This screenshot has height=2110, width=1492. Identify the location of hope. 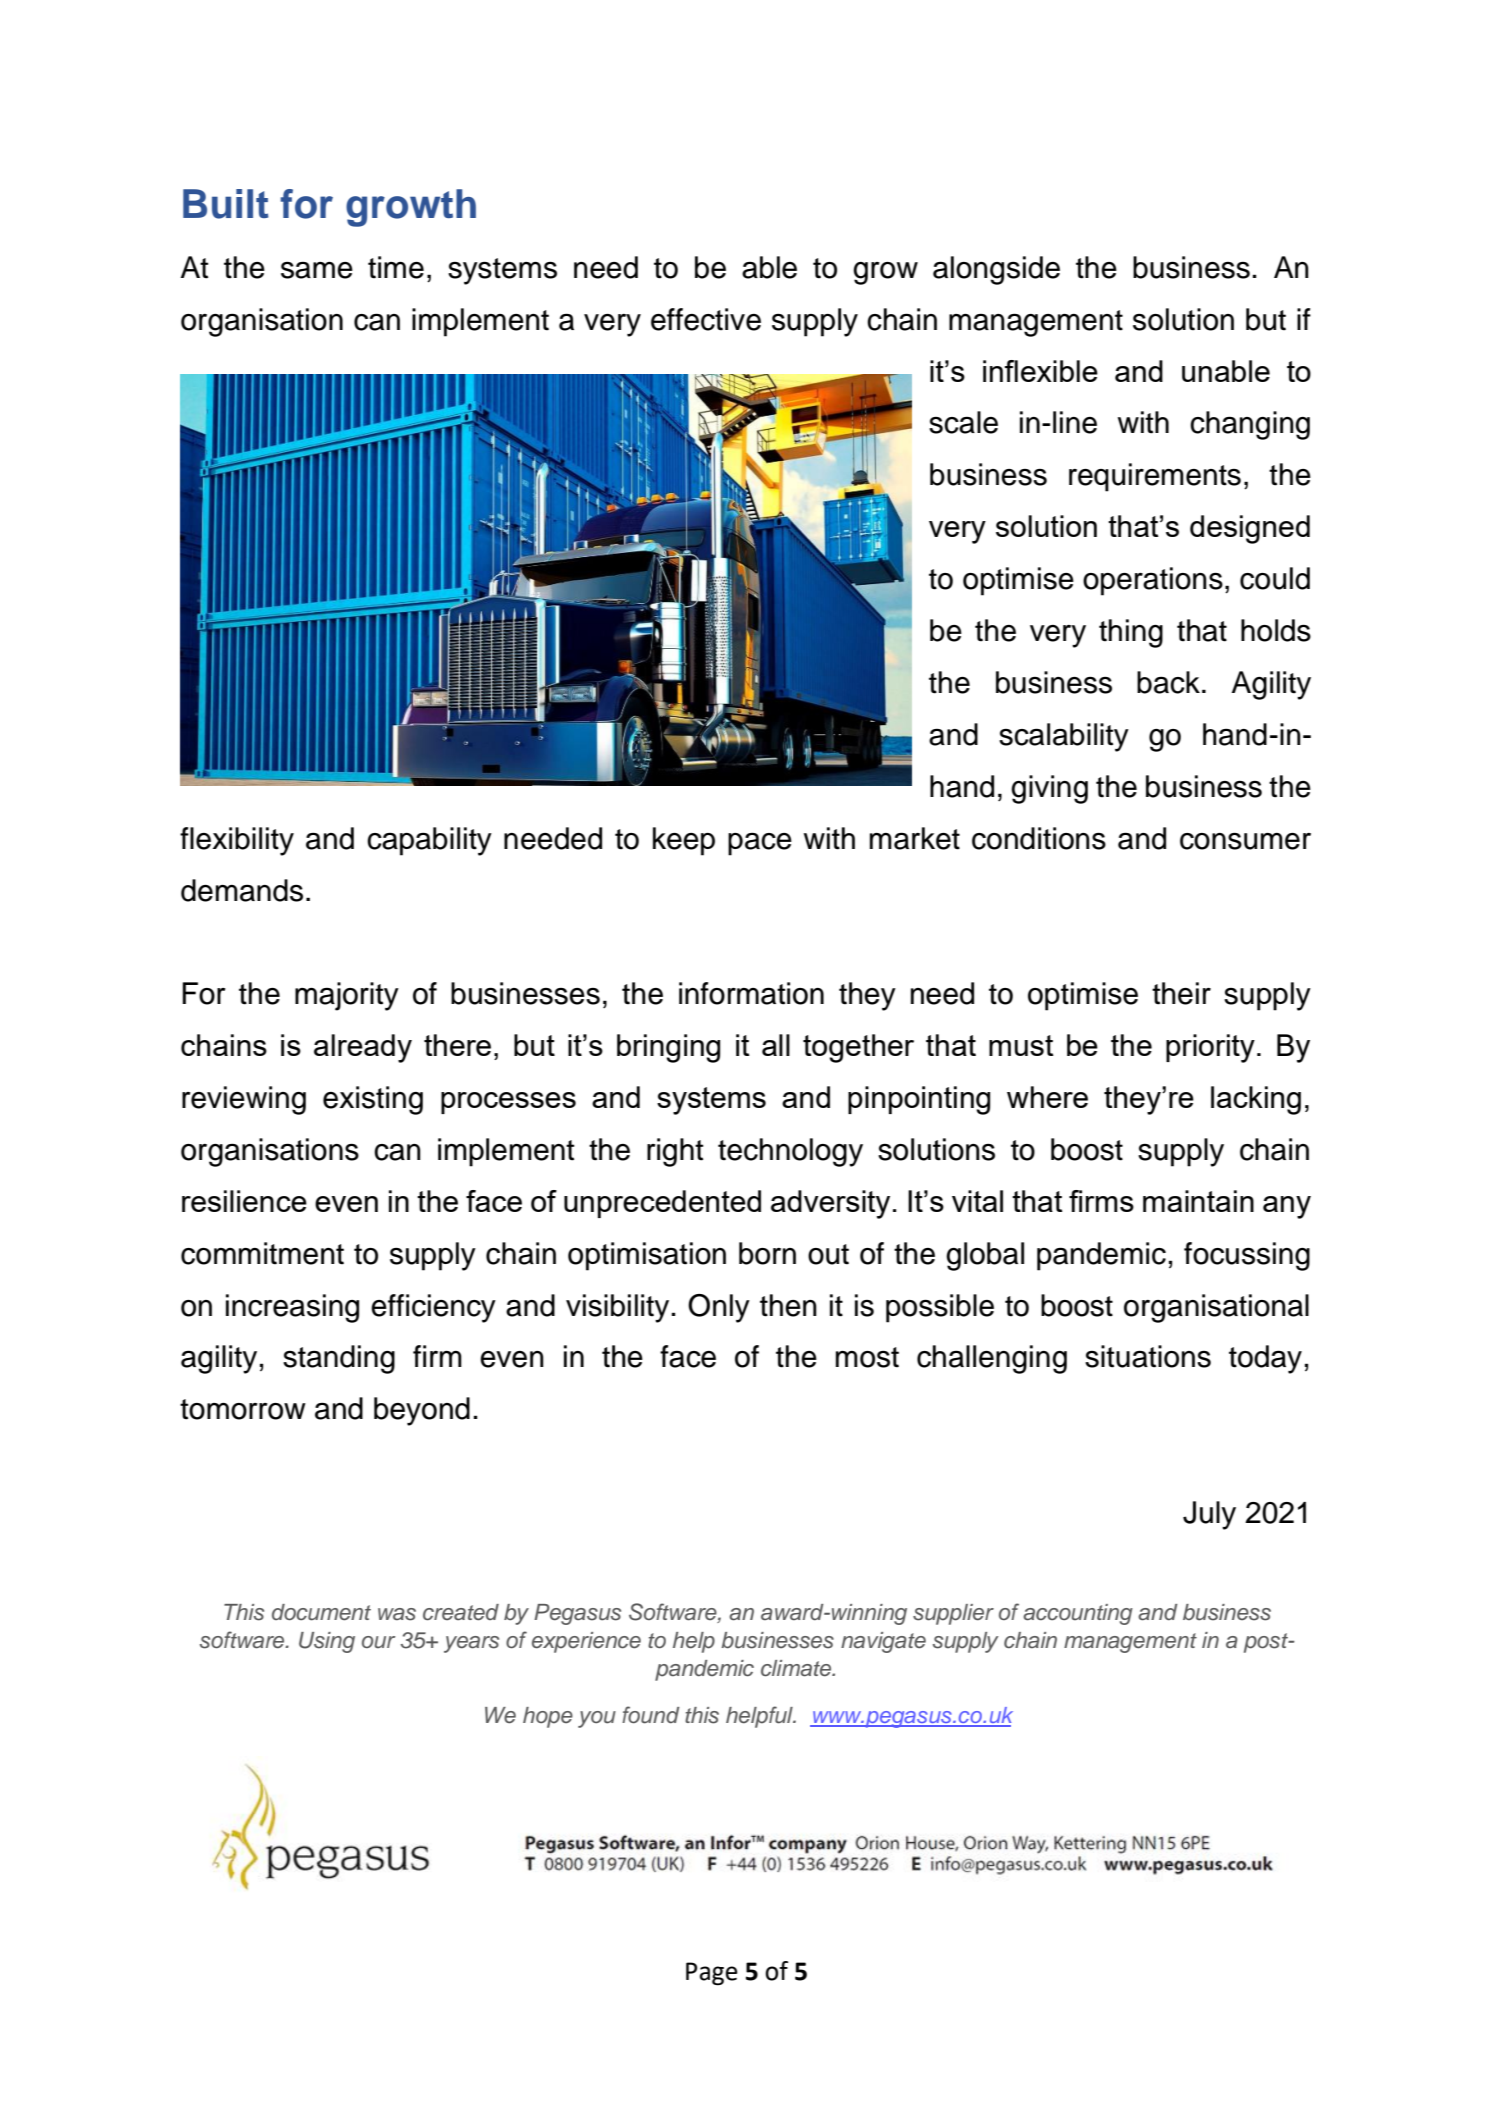
(548, 1717).
